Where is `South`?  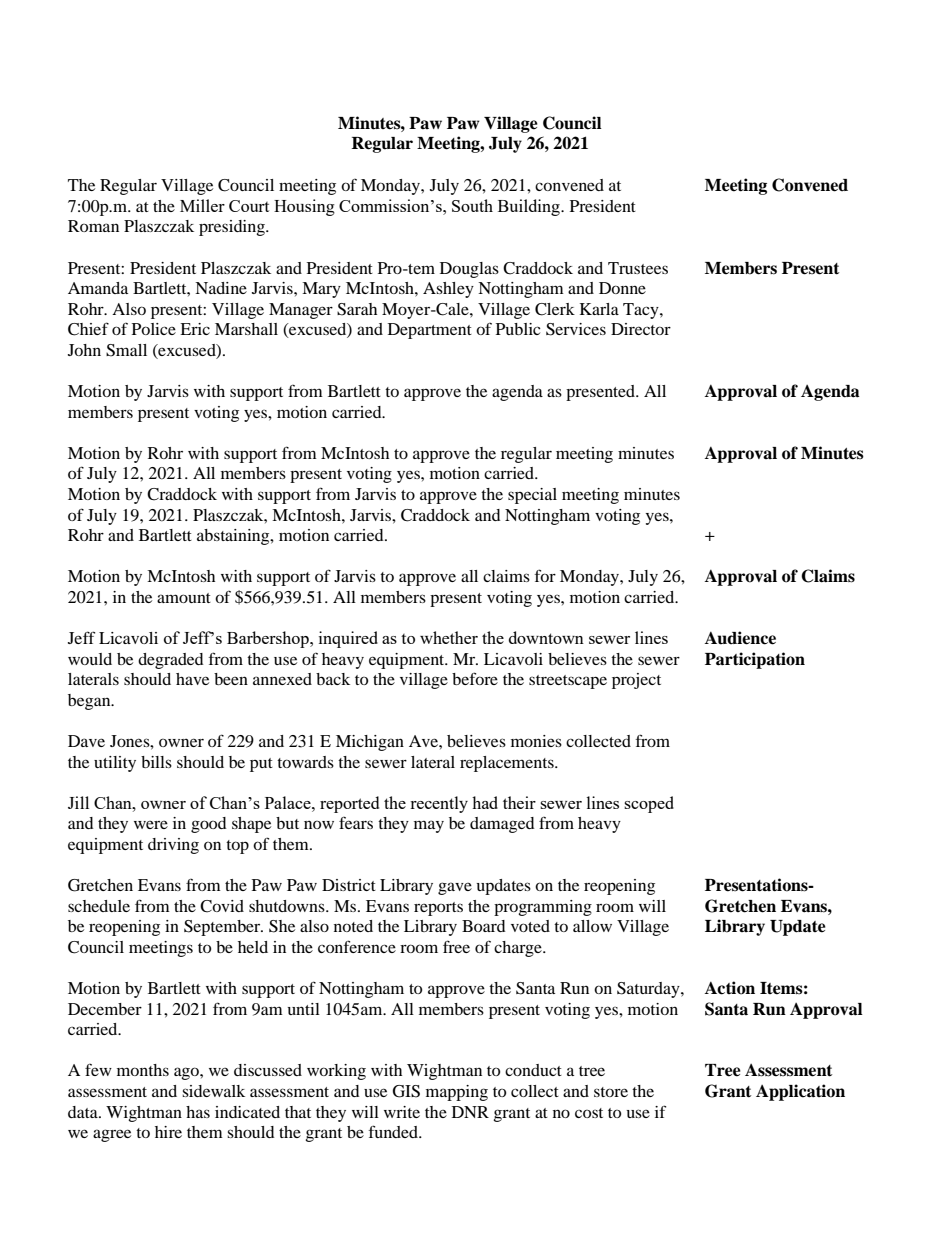
South is located at coordinates (472, 205).
